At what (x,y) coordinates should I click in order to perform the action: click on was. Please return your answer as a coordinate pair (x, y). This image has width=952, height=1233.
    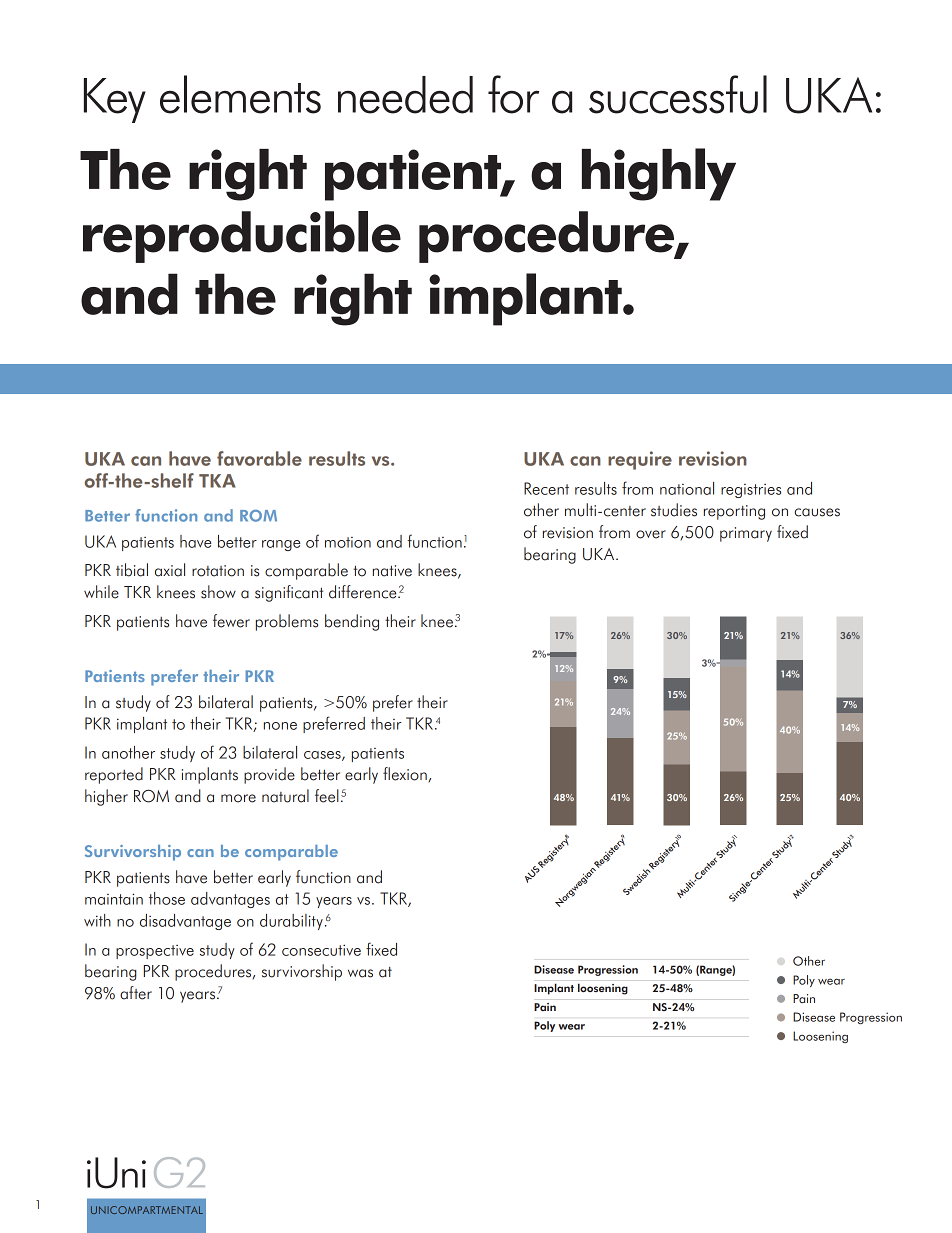
    Looking at the image, I should click on (360, 973).
